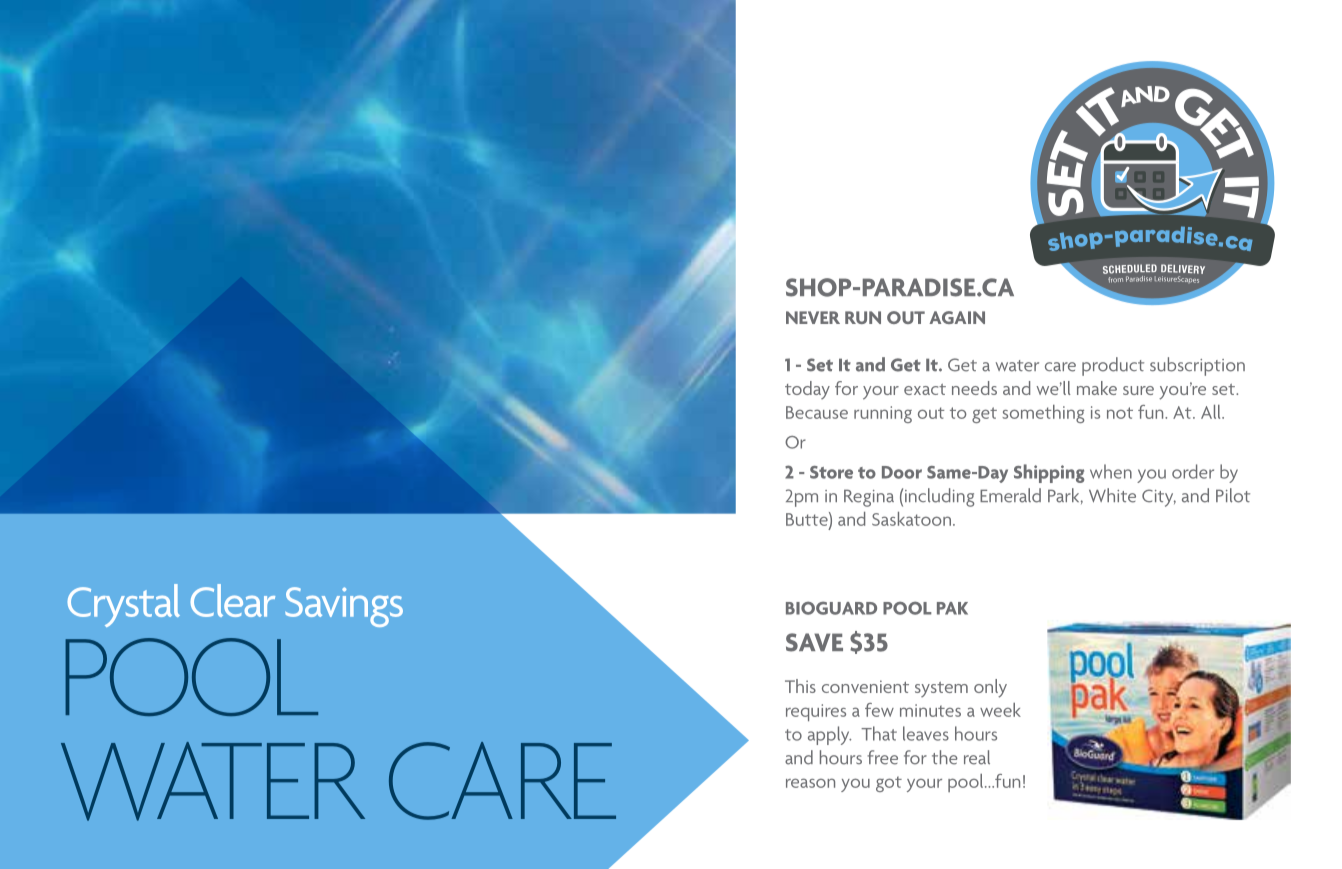 The height and width of the image is (869, 1342). What do you see at coordinates (813, 317) in the image?
I see `NEVER` at bounding box center [813, 317].
